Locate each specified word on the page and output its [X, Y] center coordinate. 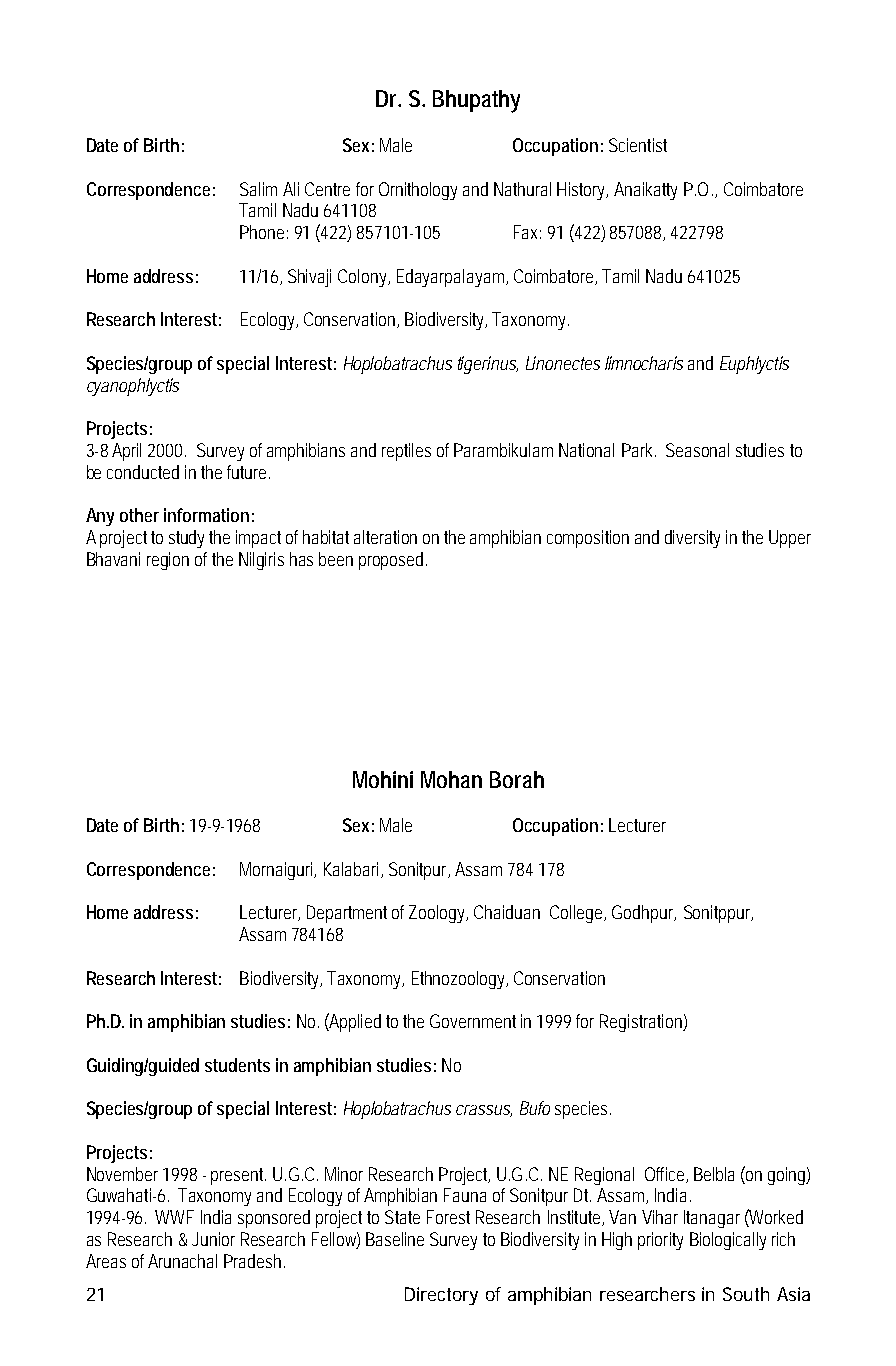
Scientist [638, 145]
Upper [790, 539]
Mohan [451, 779]
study [189, 539]
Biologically [728, 1241]
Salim [258, 189]
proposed [393, 561]
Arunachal [182, 1261]
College [578, 914]
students [237, 1065]
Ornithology [418, 191]
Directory [441, 1296]
